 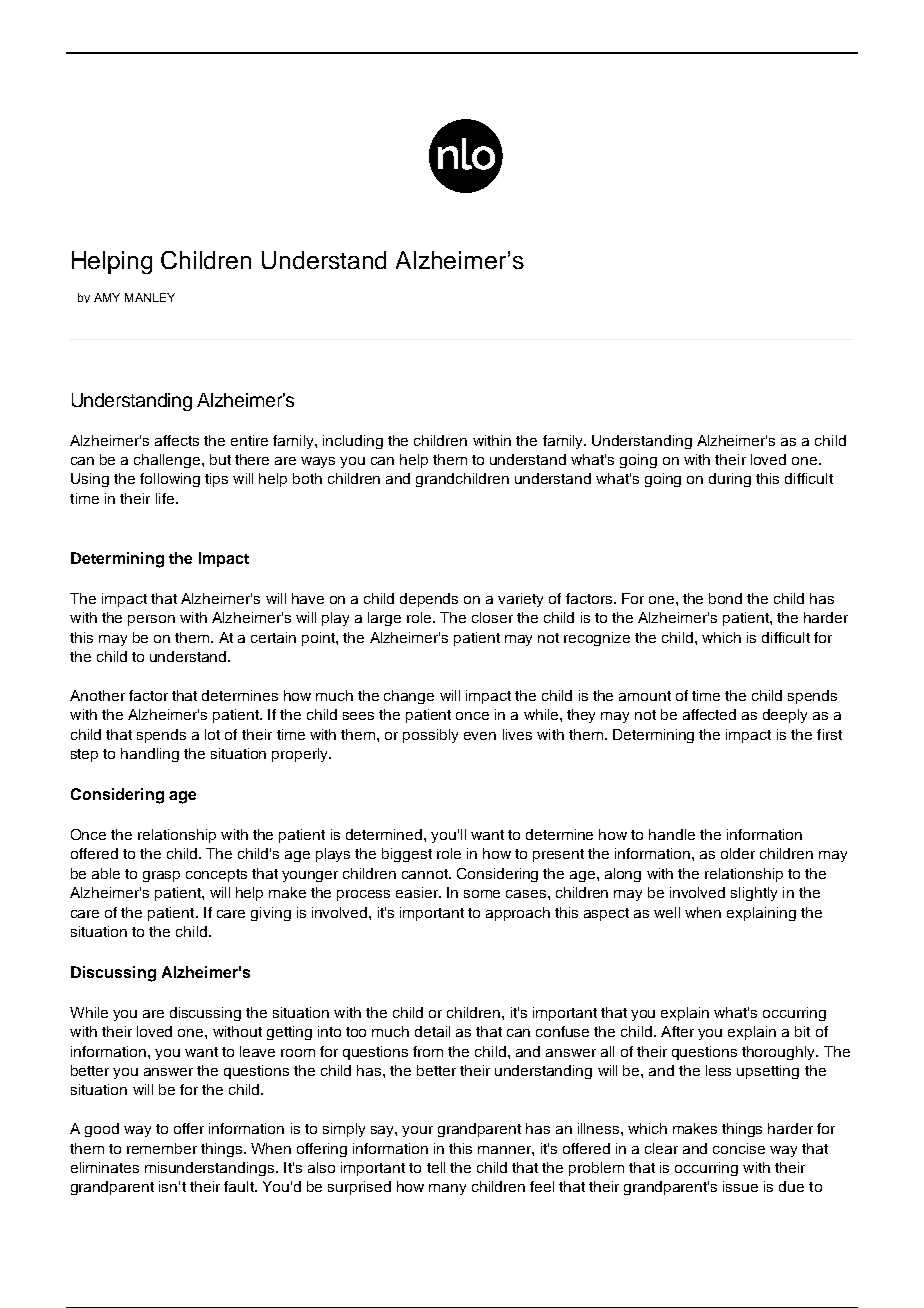 What do you see at coordinates (754, 894) in the page?
I see `slightly` at bounding box center [754, 894].
